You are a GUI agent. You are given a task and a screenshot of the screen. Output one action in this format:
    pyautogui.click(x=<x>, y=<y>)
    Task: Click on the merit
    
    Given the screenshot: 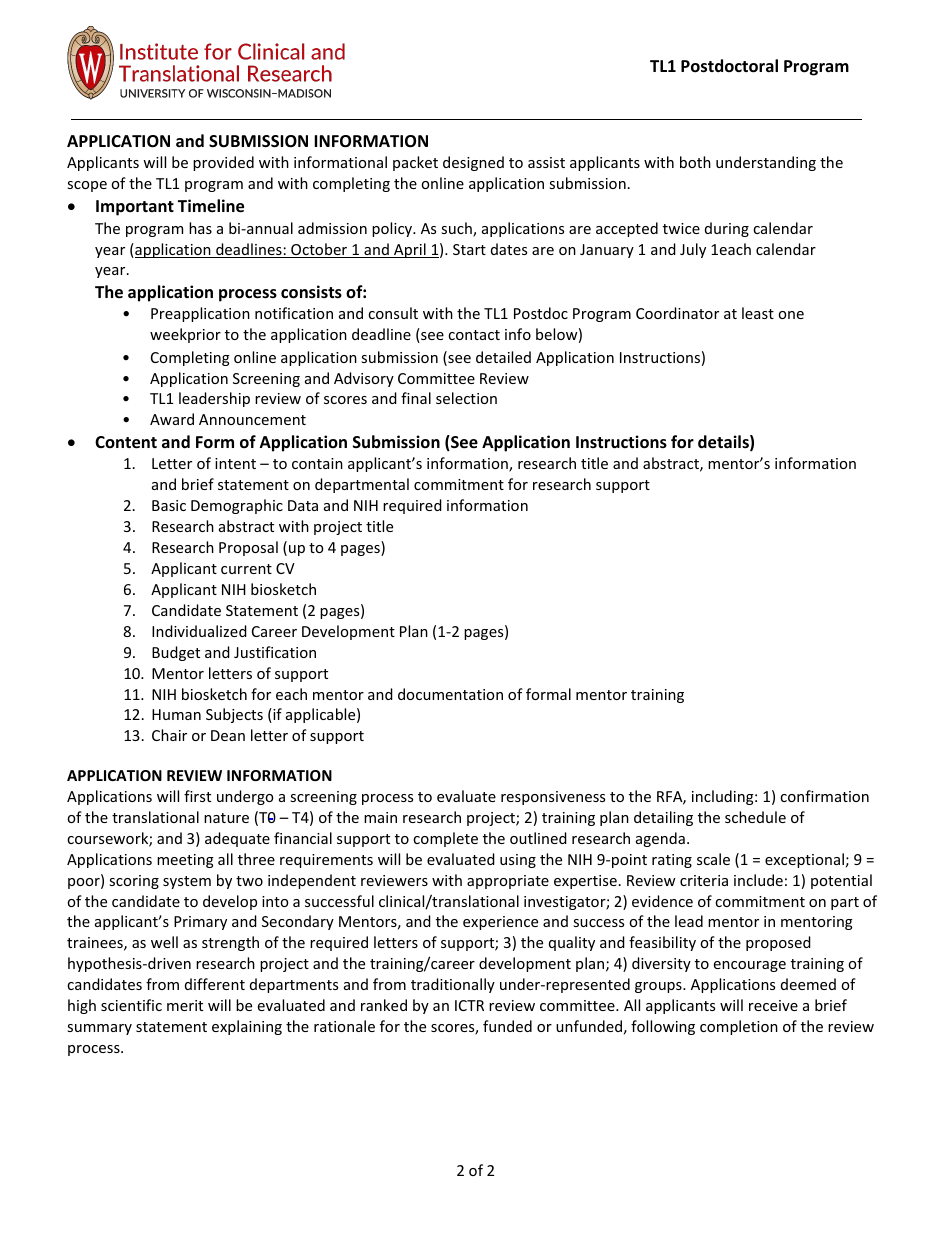 What is the action you would take?
    pyautogui.click(x=185, y=1005)
